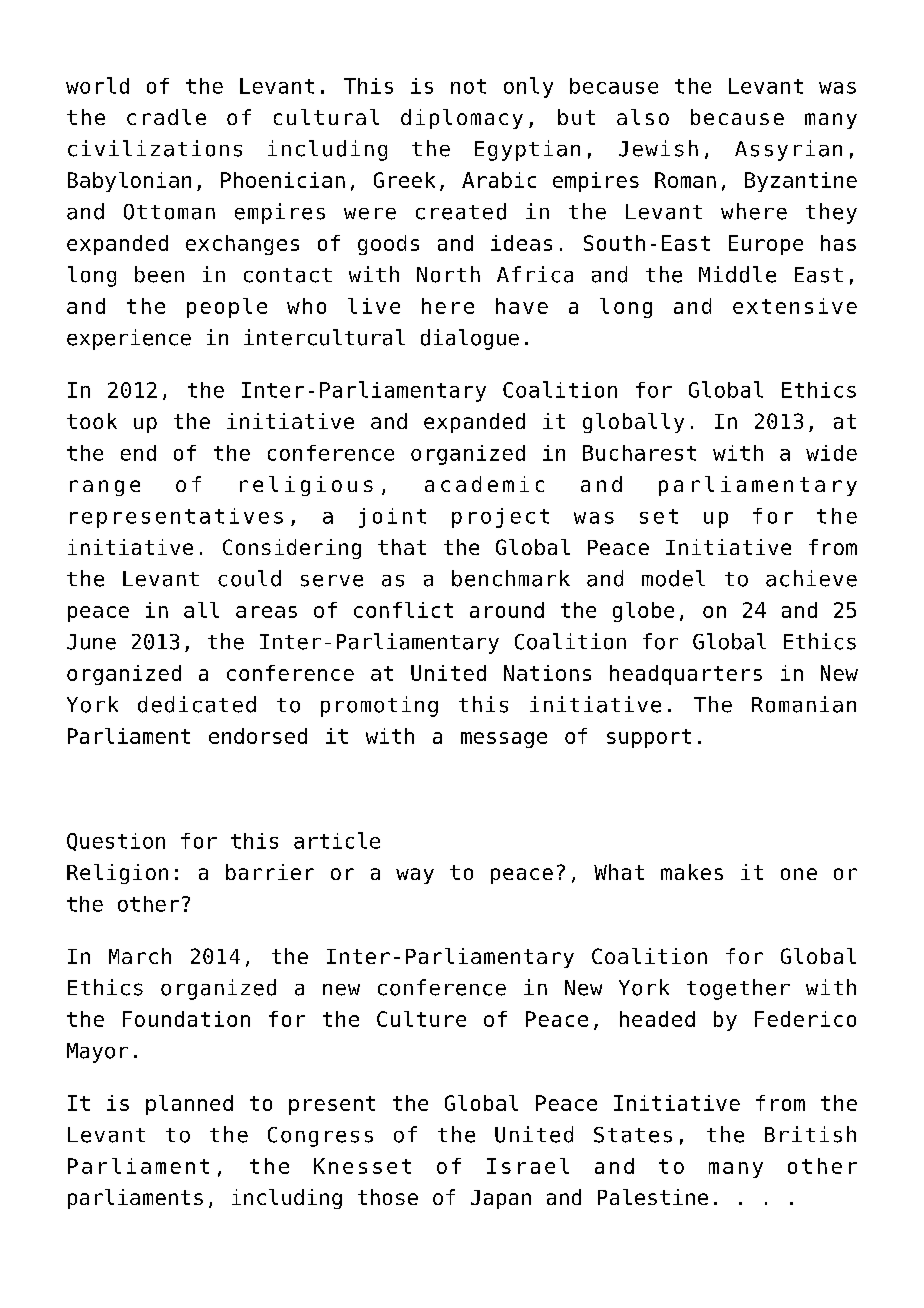 Image resolution: width=924 pixels, height=1308 pixels. I want to click on dialogue, so click(470, 339).
